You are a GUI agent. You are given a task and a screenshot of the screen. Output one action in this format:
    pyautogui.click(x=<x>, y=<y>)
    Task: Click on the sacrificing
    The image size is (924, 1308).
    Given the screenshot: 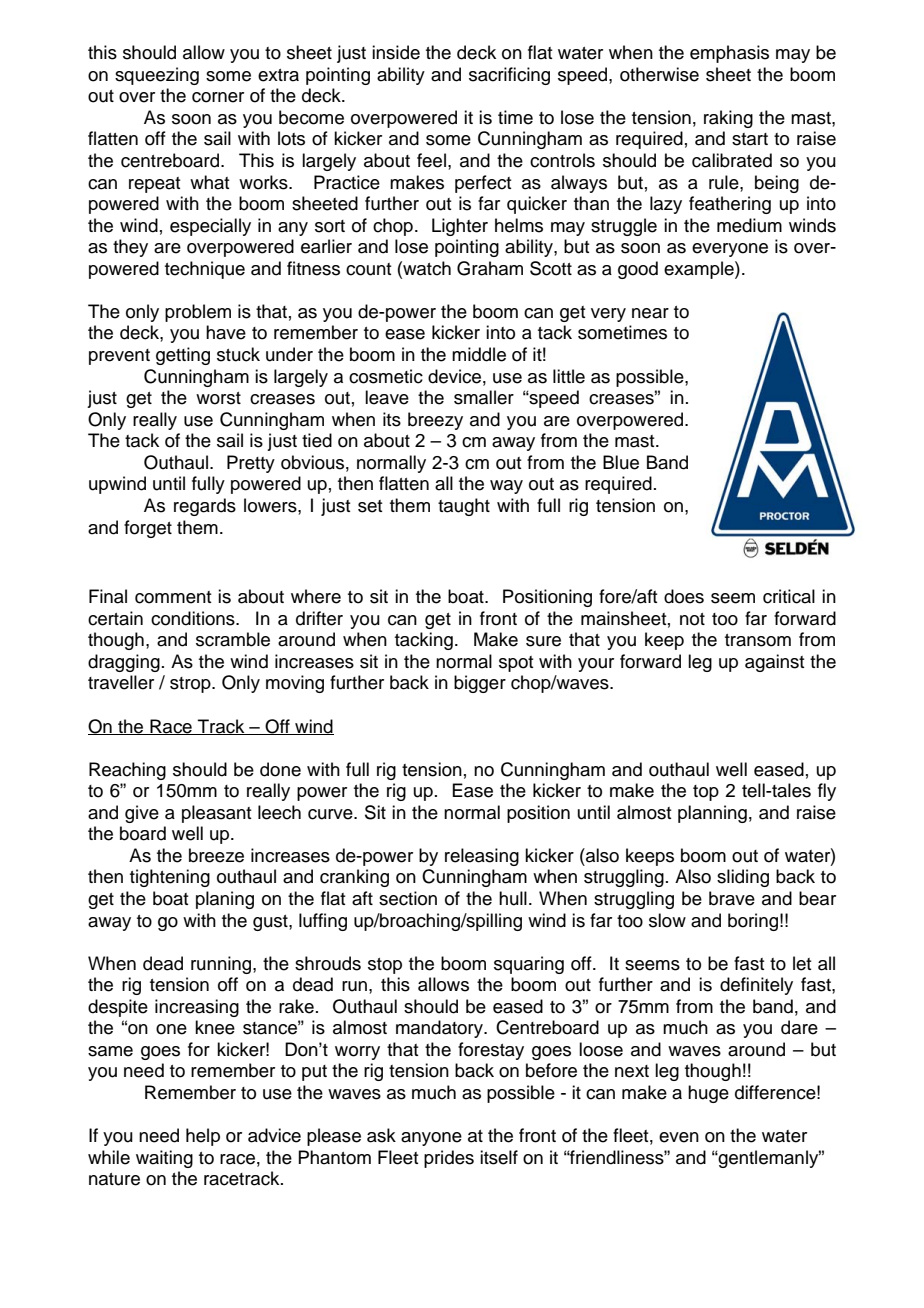 What is the action you would take?
    pyautogui.click(x=509, y=76)
